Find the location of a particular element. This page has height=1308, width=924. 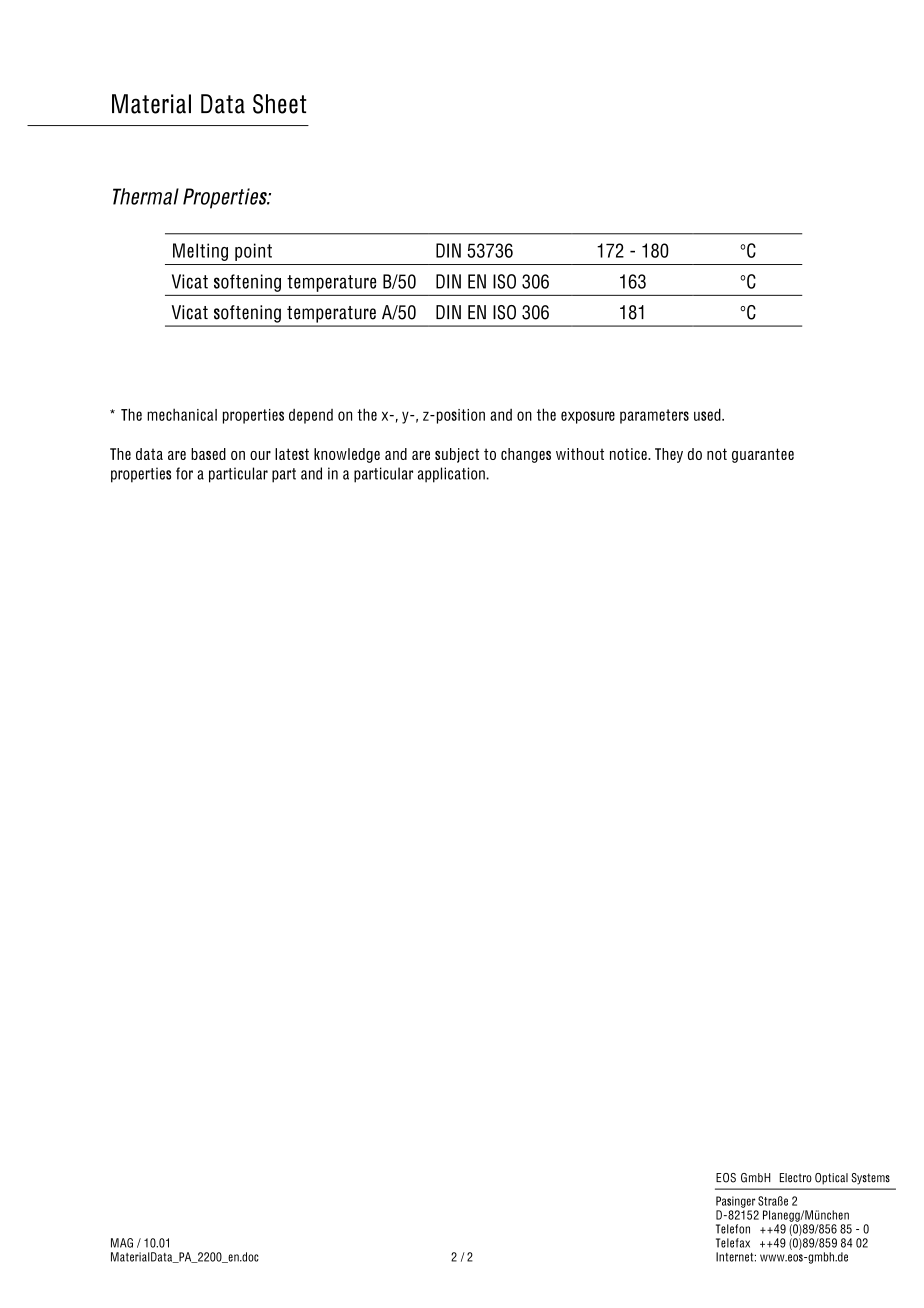

point is located at coordinates (253, 252).
